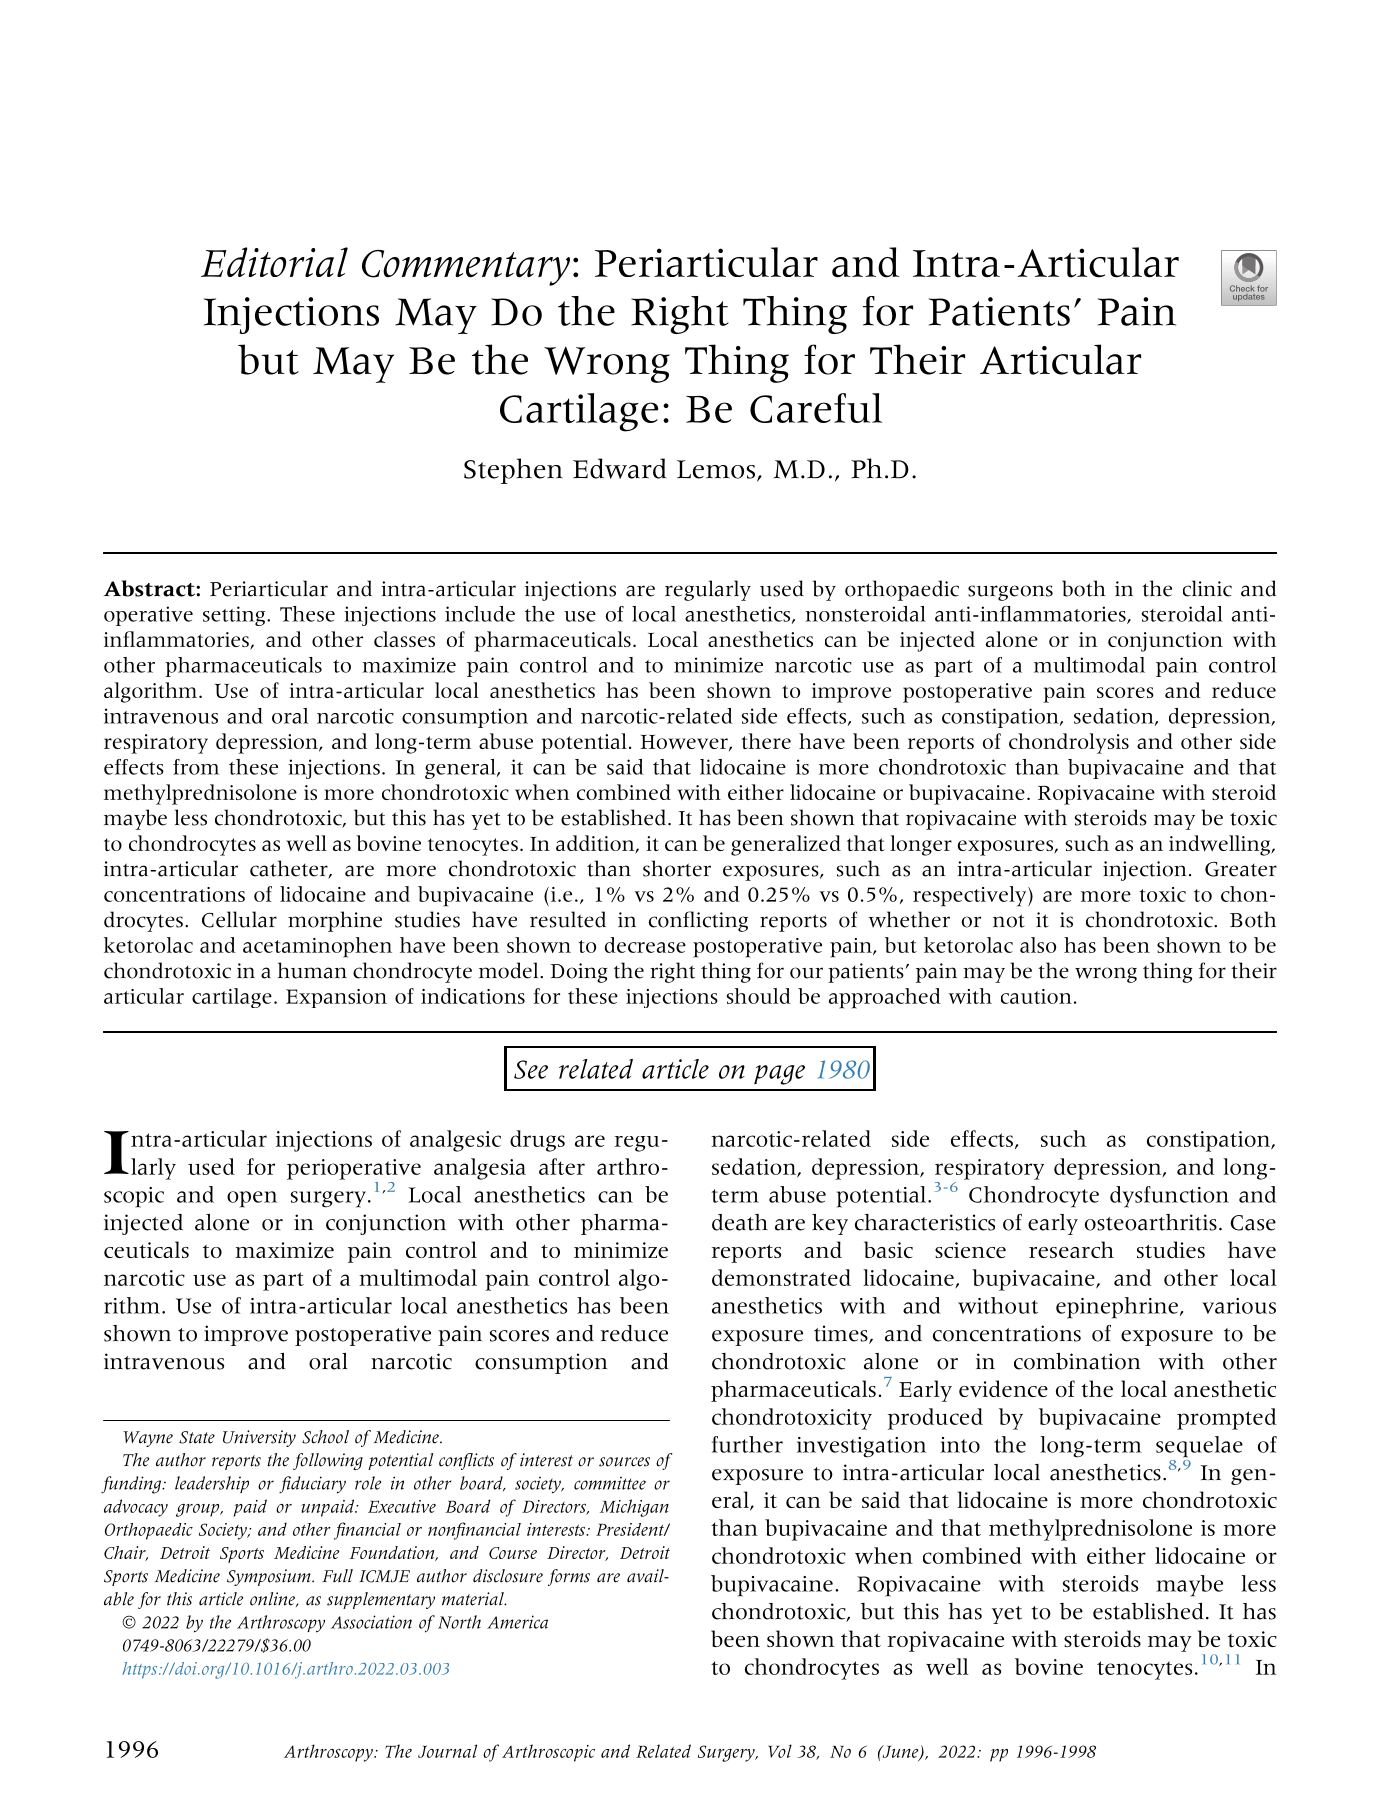 Image resolution: width=1380 pixels, height=1820 pixels. I want to click on human, so click(312, 970).
